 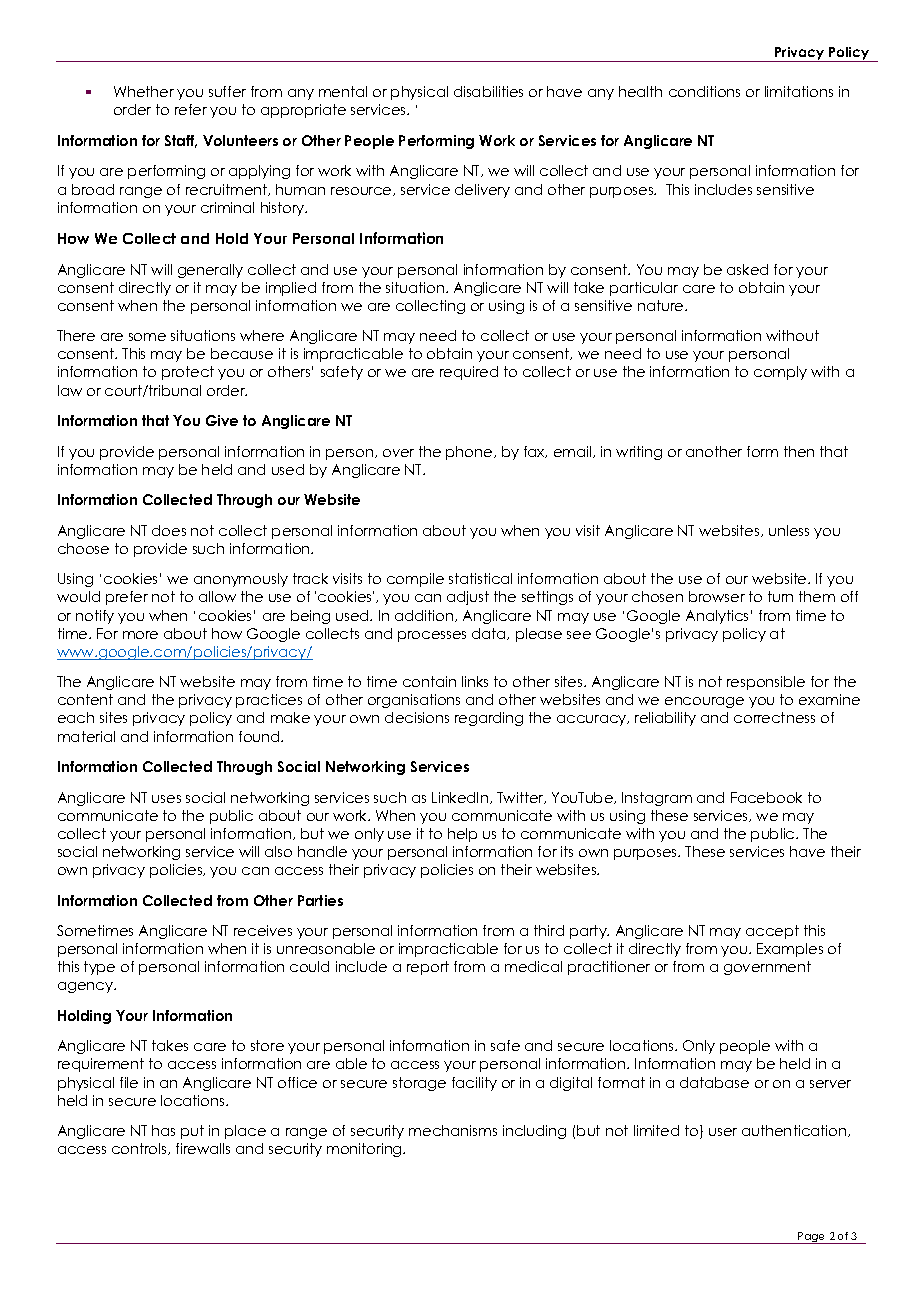 What do you see at coordinates (704, 91) in the screenshot?
I see `conditions` at bounding box center [704, 91].
